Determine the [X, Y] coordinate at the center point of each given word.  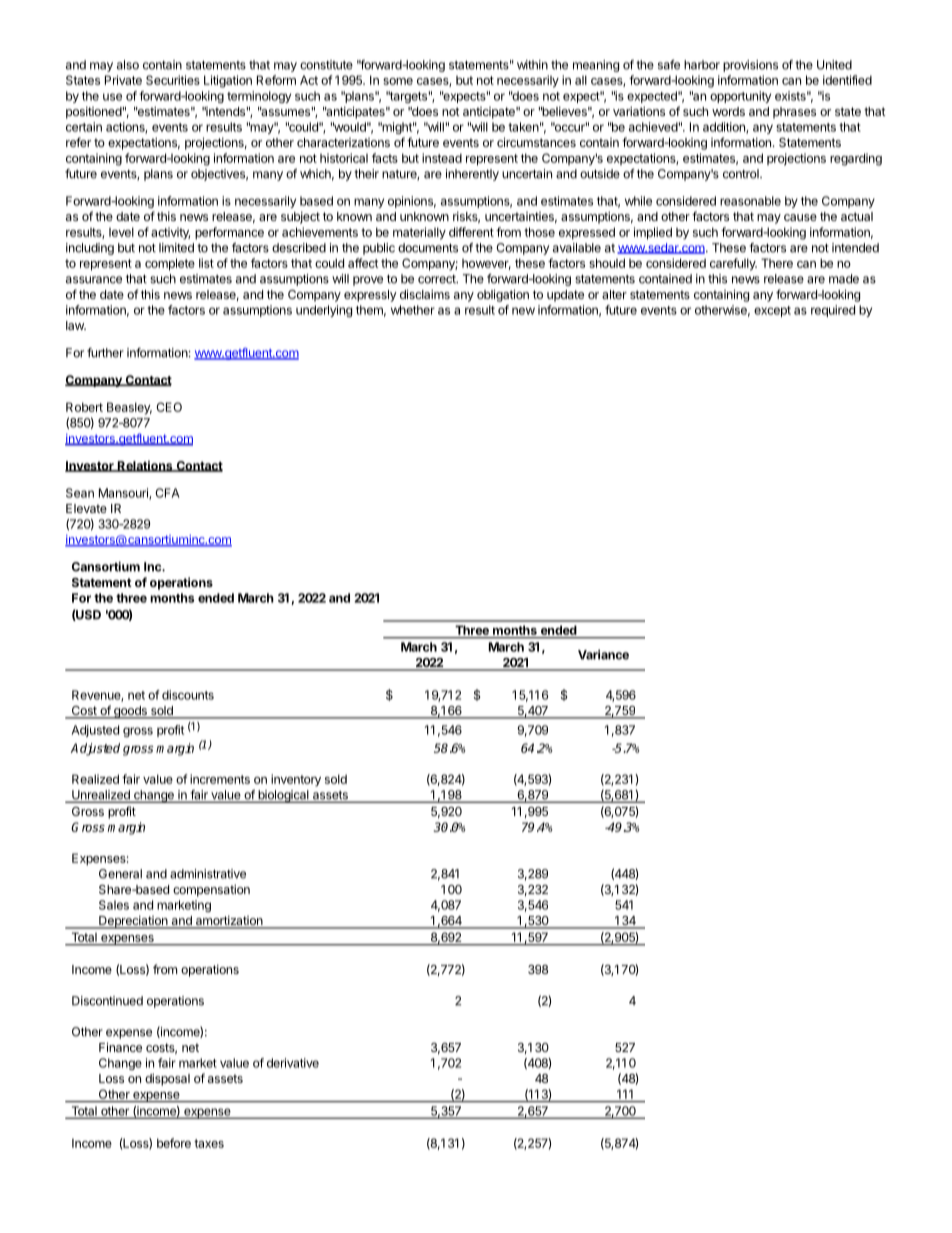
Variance [603, 655]
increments [220, 779]
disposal [167, 1079]
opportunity [740, 97]
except [772, 311]
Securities [173, 80]
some [398, 81]
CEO [169, 407]
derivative [293, 1063]
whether [413, 310]
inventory [296, 780]
